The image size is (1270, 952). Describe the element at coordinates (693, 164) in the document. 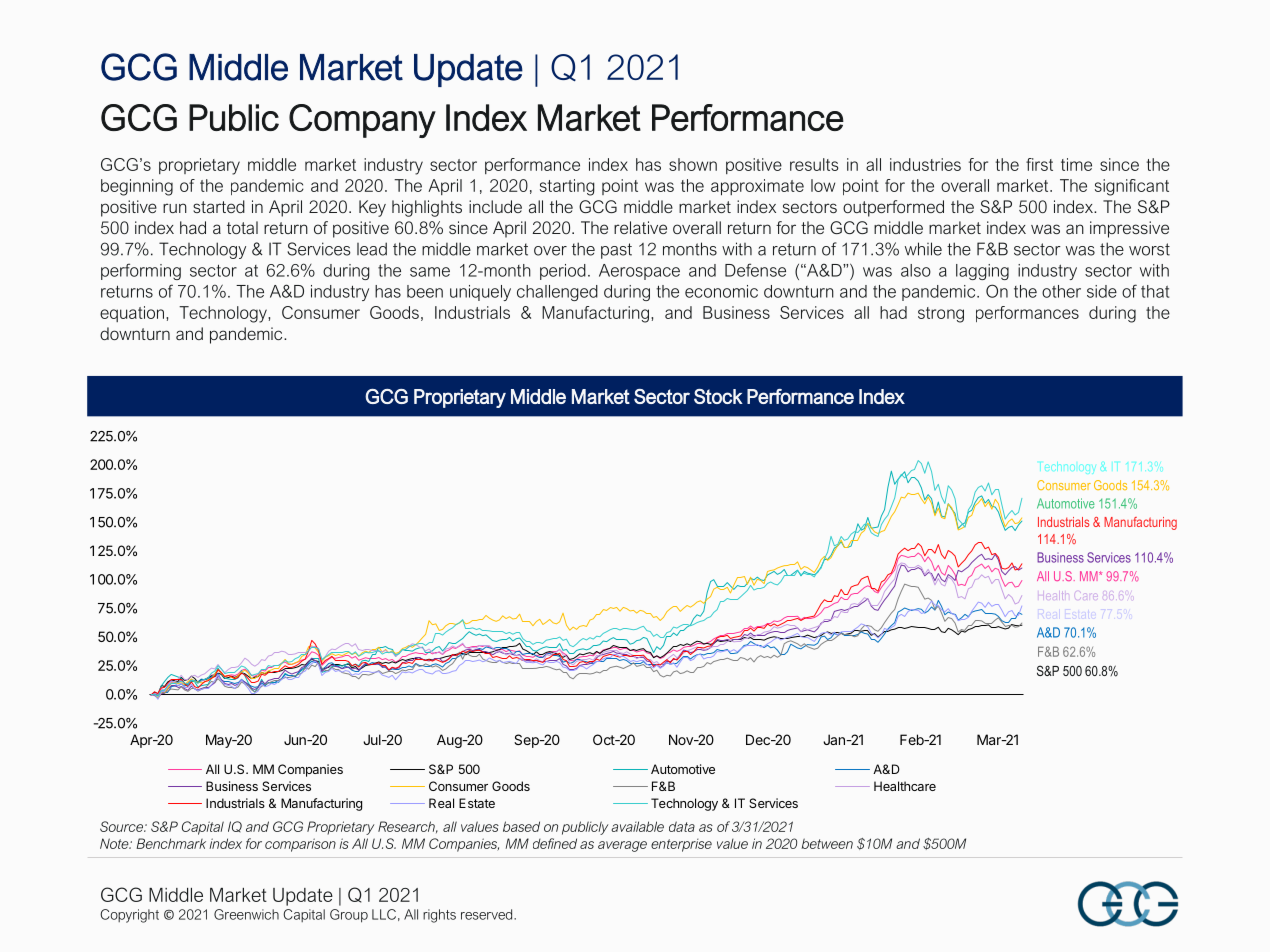

I see `shown` at that location.
